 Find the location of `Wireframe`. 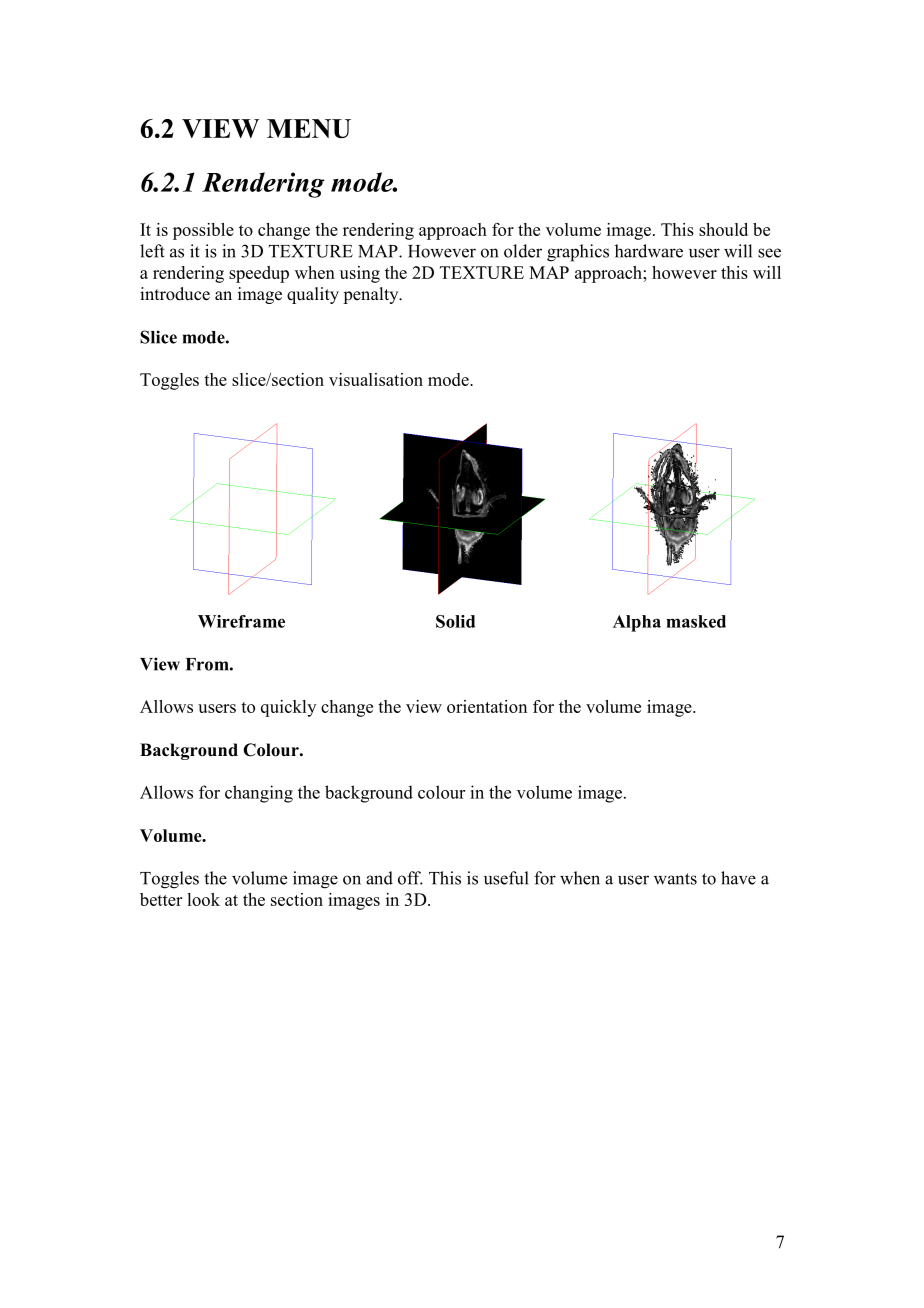

Wireframe is located at coordinates (241, 621).
